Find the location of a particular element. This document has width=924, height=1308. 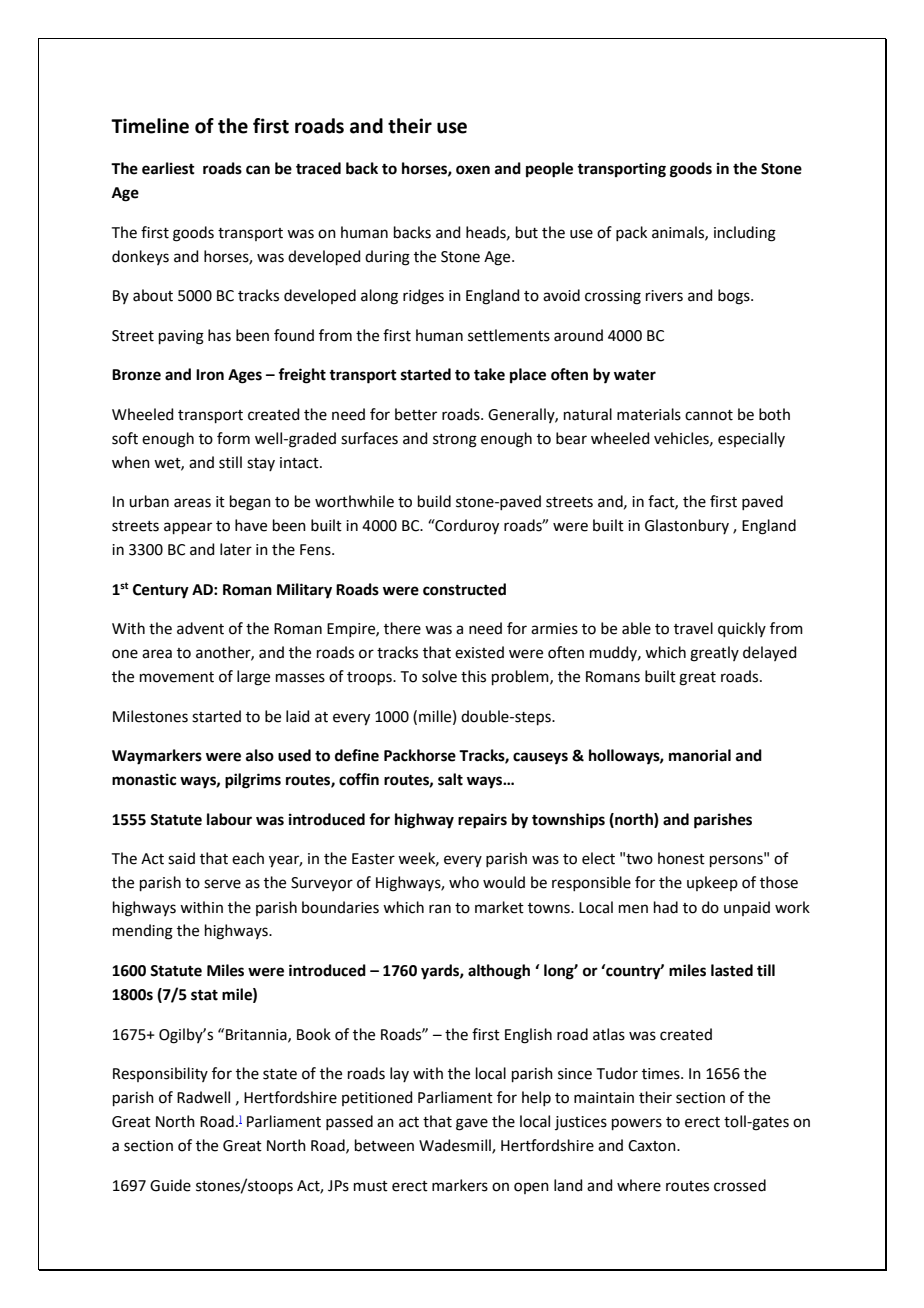

including is located at coordinates (745, 234).
